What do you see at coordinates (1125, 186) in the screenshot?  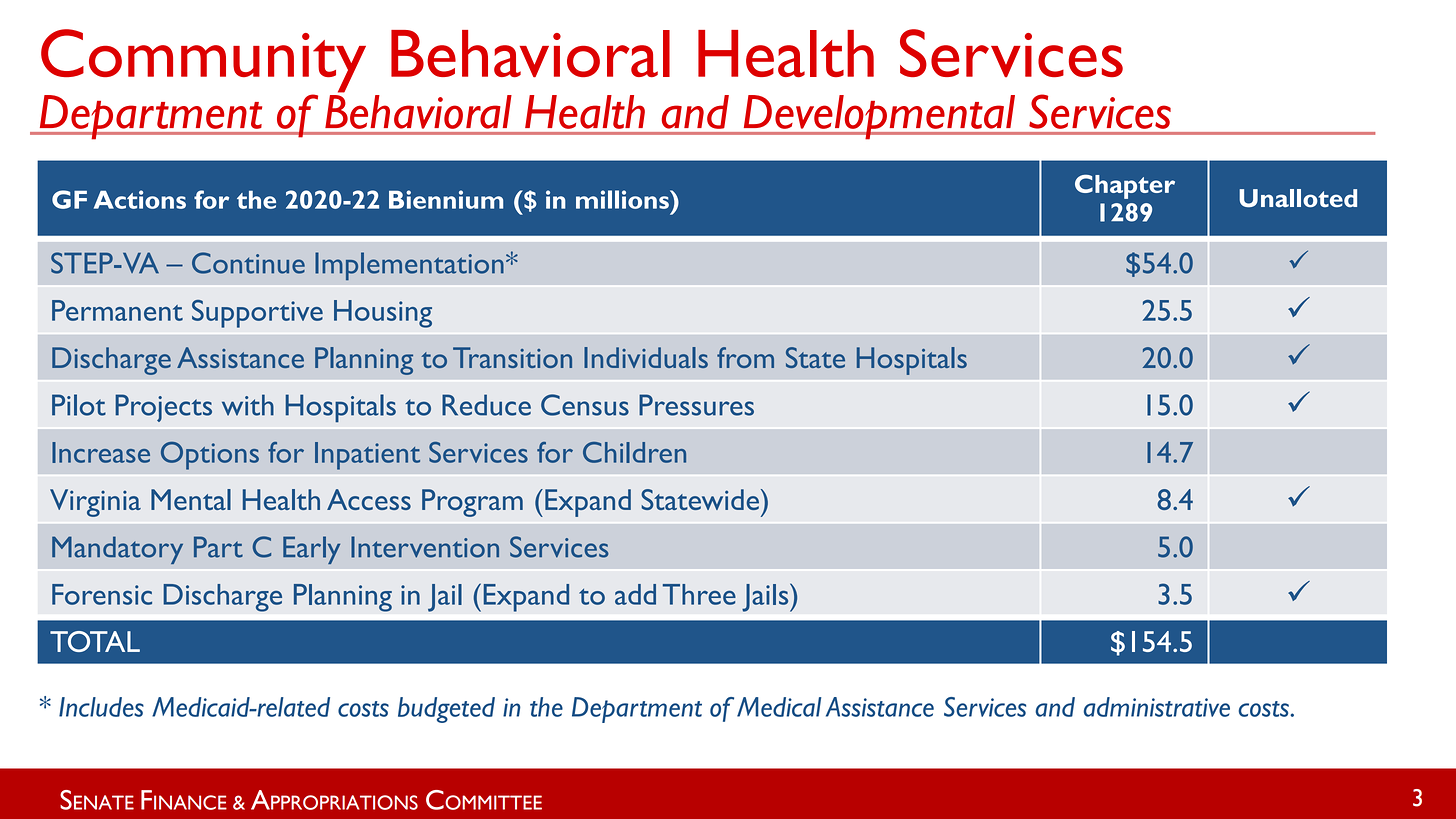 I see `Chapter` at bounding box center [1125, 186].
